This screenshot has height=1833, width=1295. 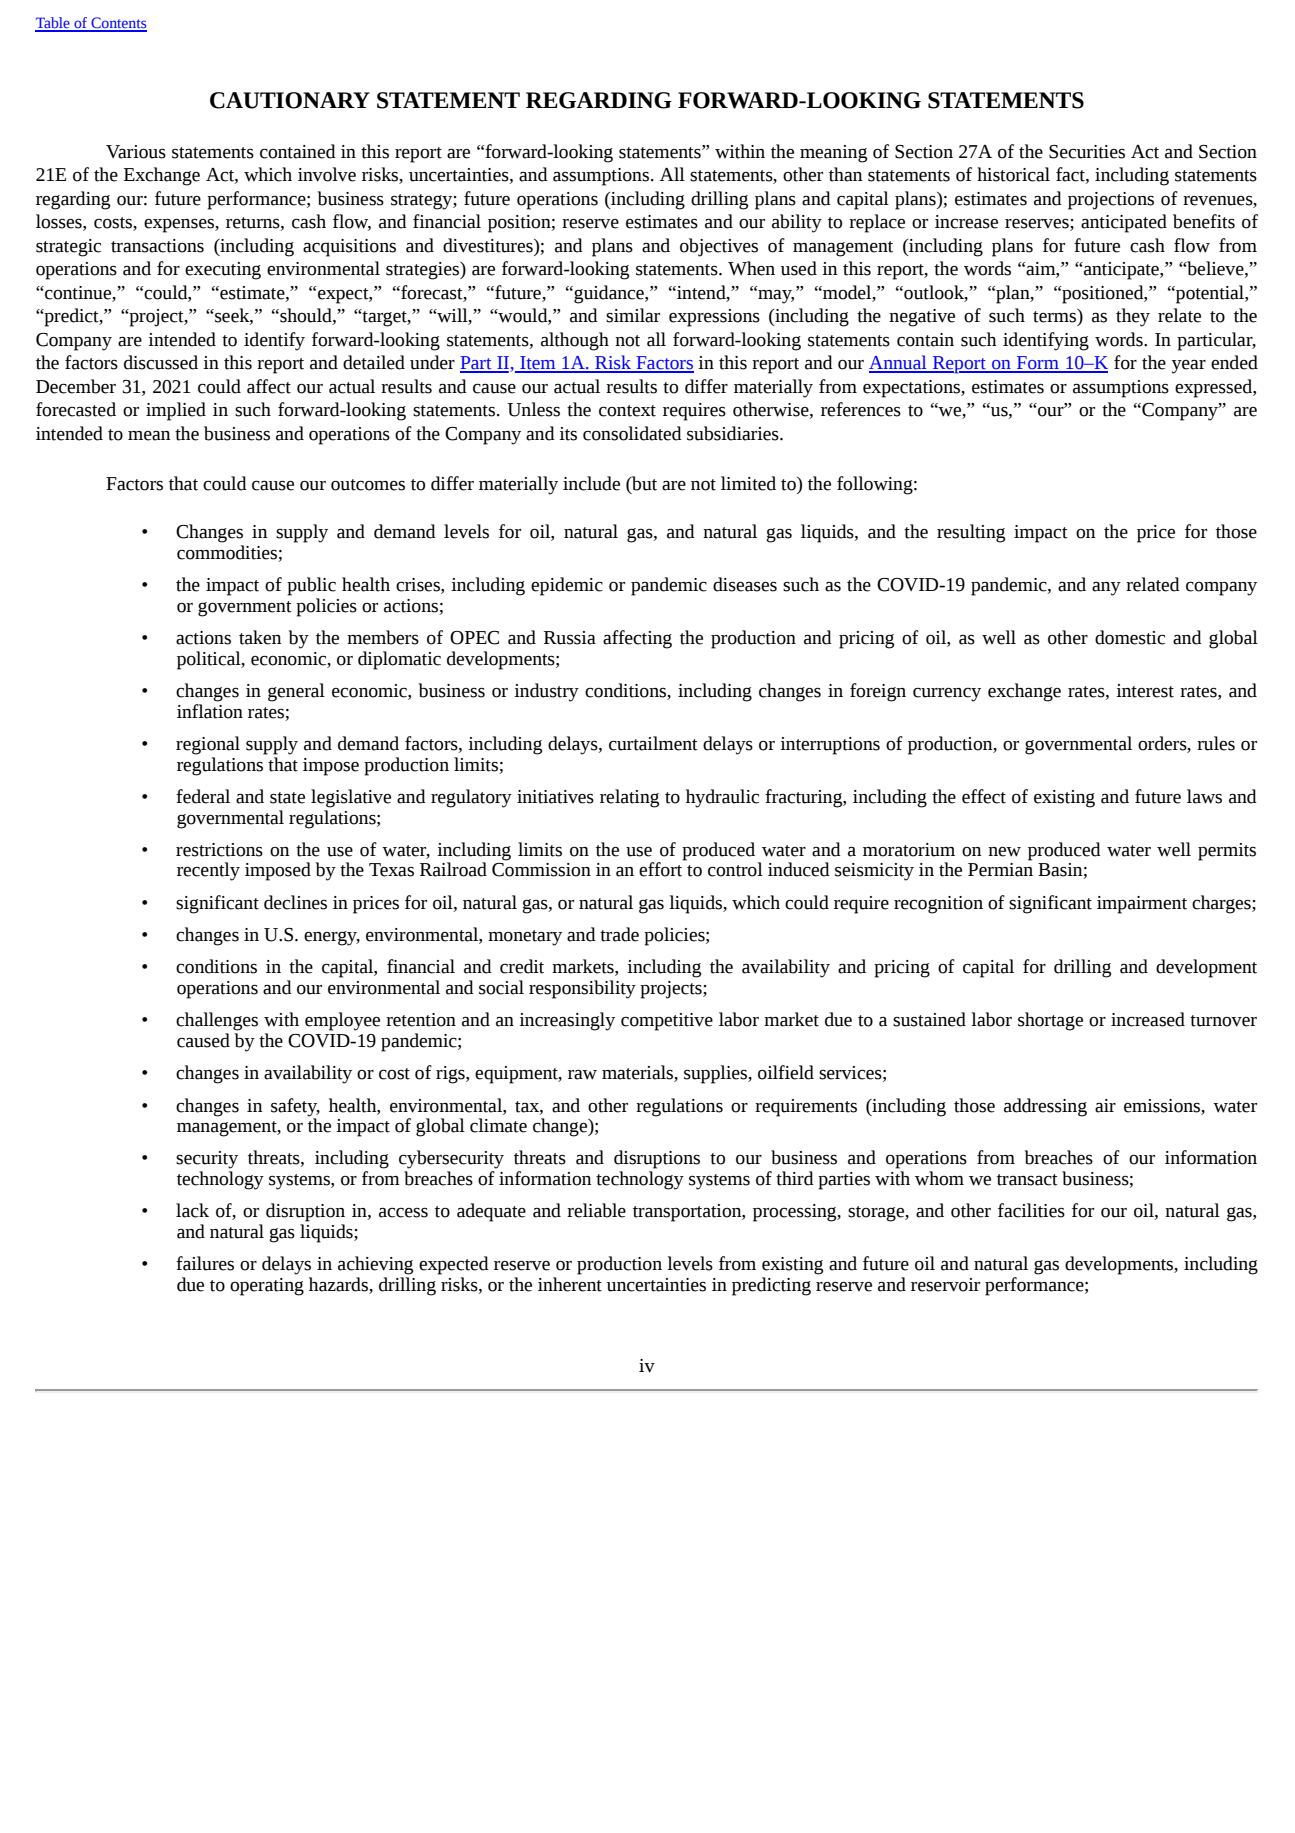 What do you see at coordinates (984, 796) in the screenshot?
I see `effect` at bounding box center [984, 796].
